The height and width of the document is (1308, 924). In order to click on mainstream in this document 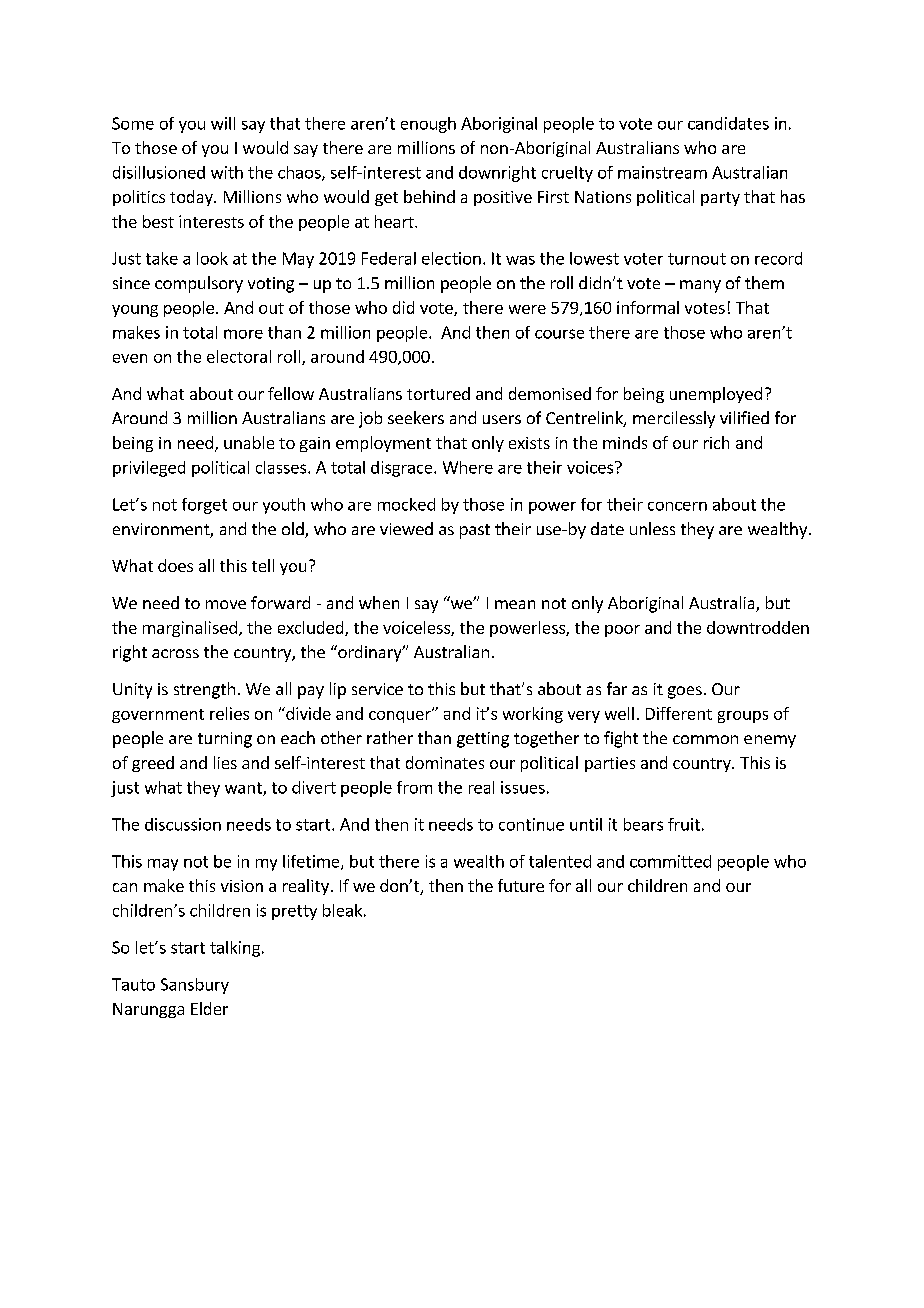, I will do `click(662, 172)`.
